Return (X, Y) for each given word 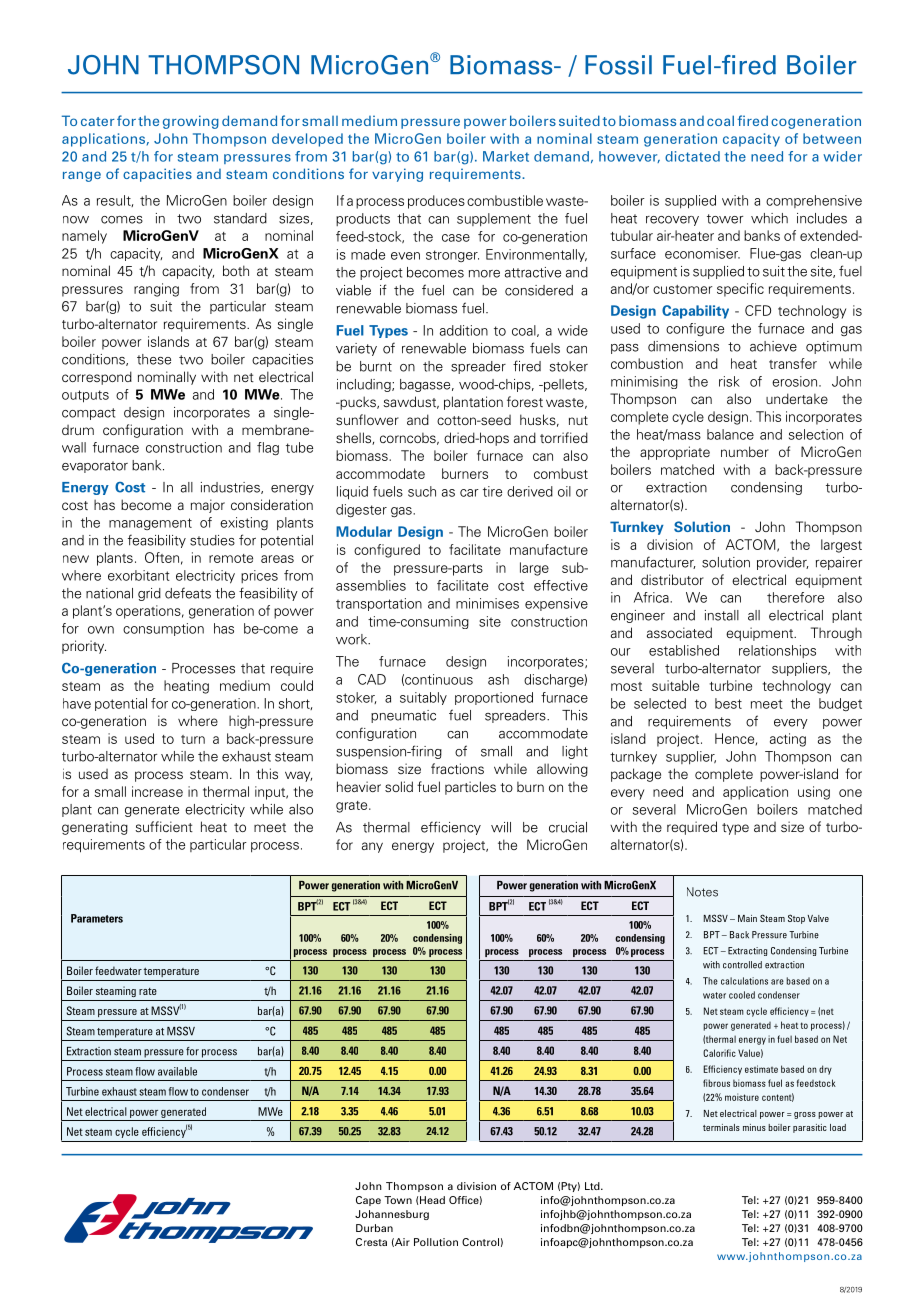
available (177, 1071)
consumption (163, 629)
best (728, 703)
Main (747, 918)
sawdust (411, 402)
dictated (692, 156)
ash (498, 679)
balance (730, 434)
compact (89, 414)
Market (506, 156)
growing (191, 122)
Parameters (97, 918)
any (372, 847)
